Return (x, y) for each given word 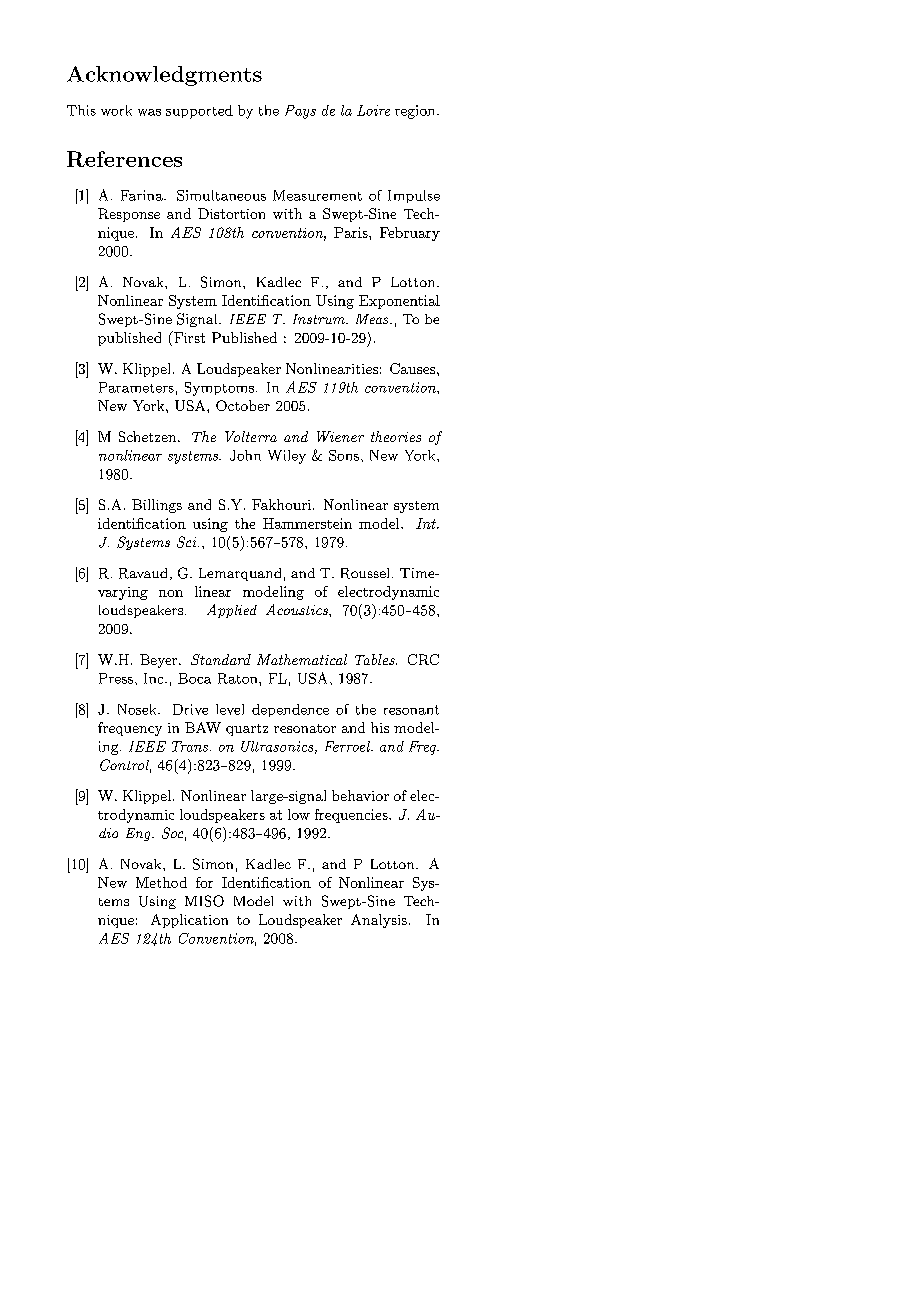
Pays (300, 112)
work (116, 110)
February (410, 234)
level (230, 709)
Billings (157, 506)
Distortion (231, 213)
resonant (411, 710)
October (243, 405)
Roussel (365, 573)
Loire (373, 110)
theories (396, 436)
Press (116, 678)
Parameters (136, 387)
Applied (232, 611)
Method (161, 882)
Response (129, 215)
